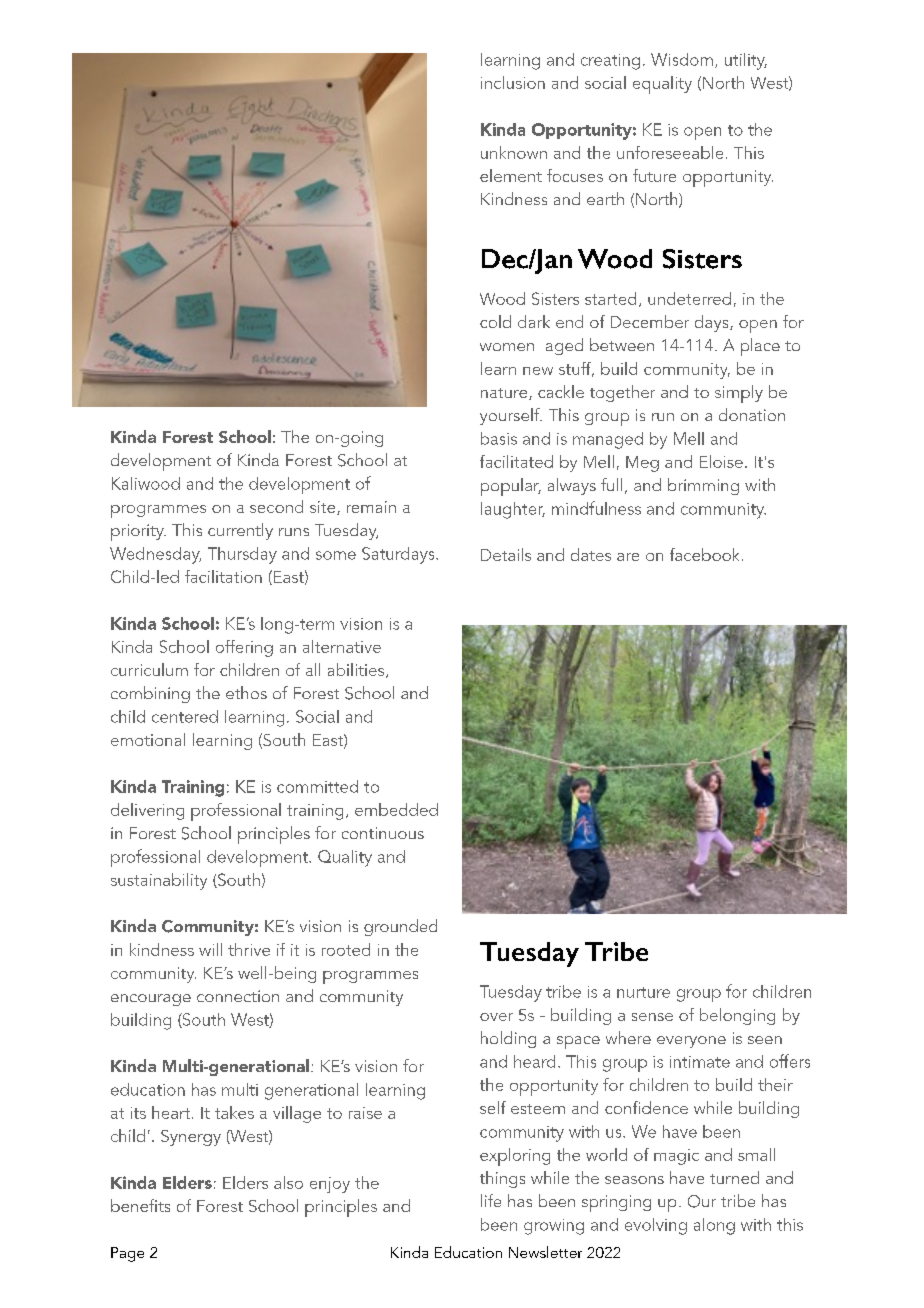  What do you see at coordinates (704, 554) in the page?
I see `facebook` at bounding box center [704, 554].
